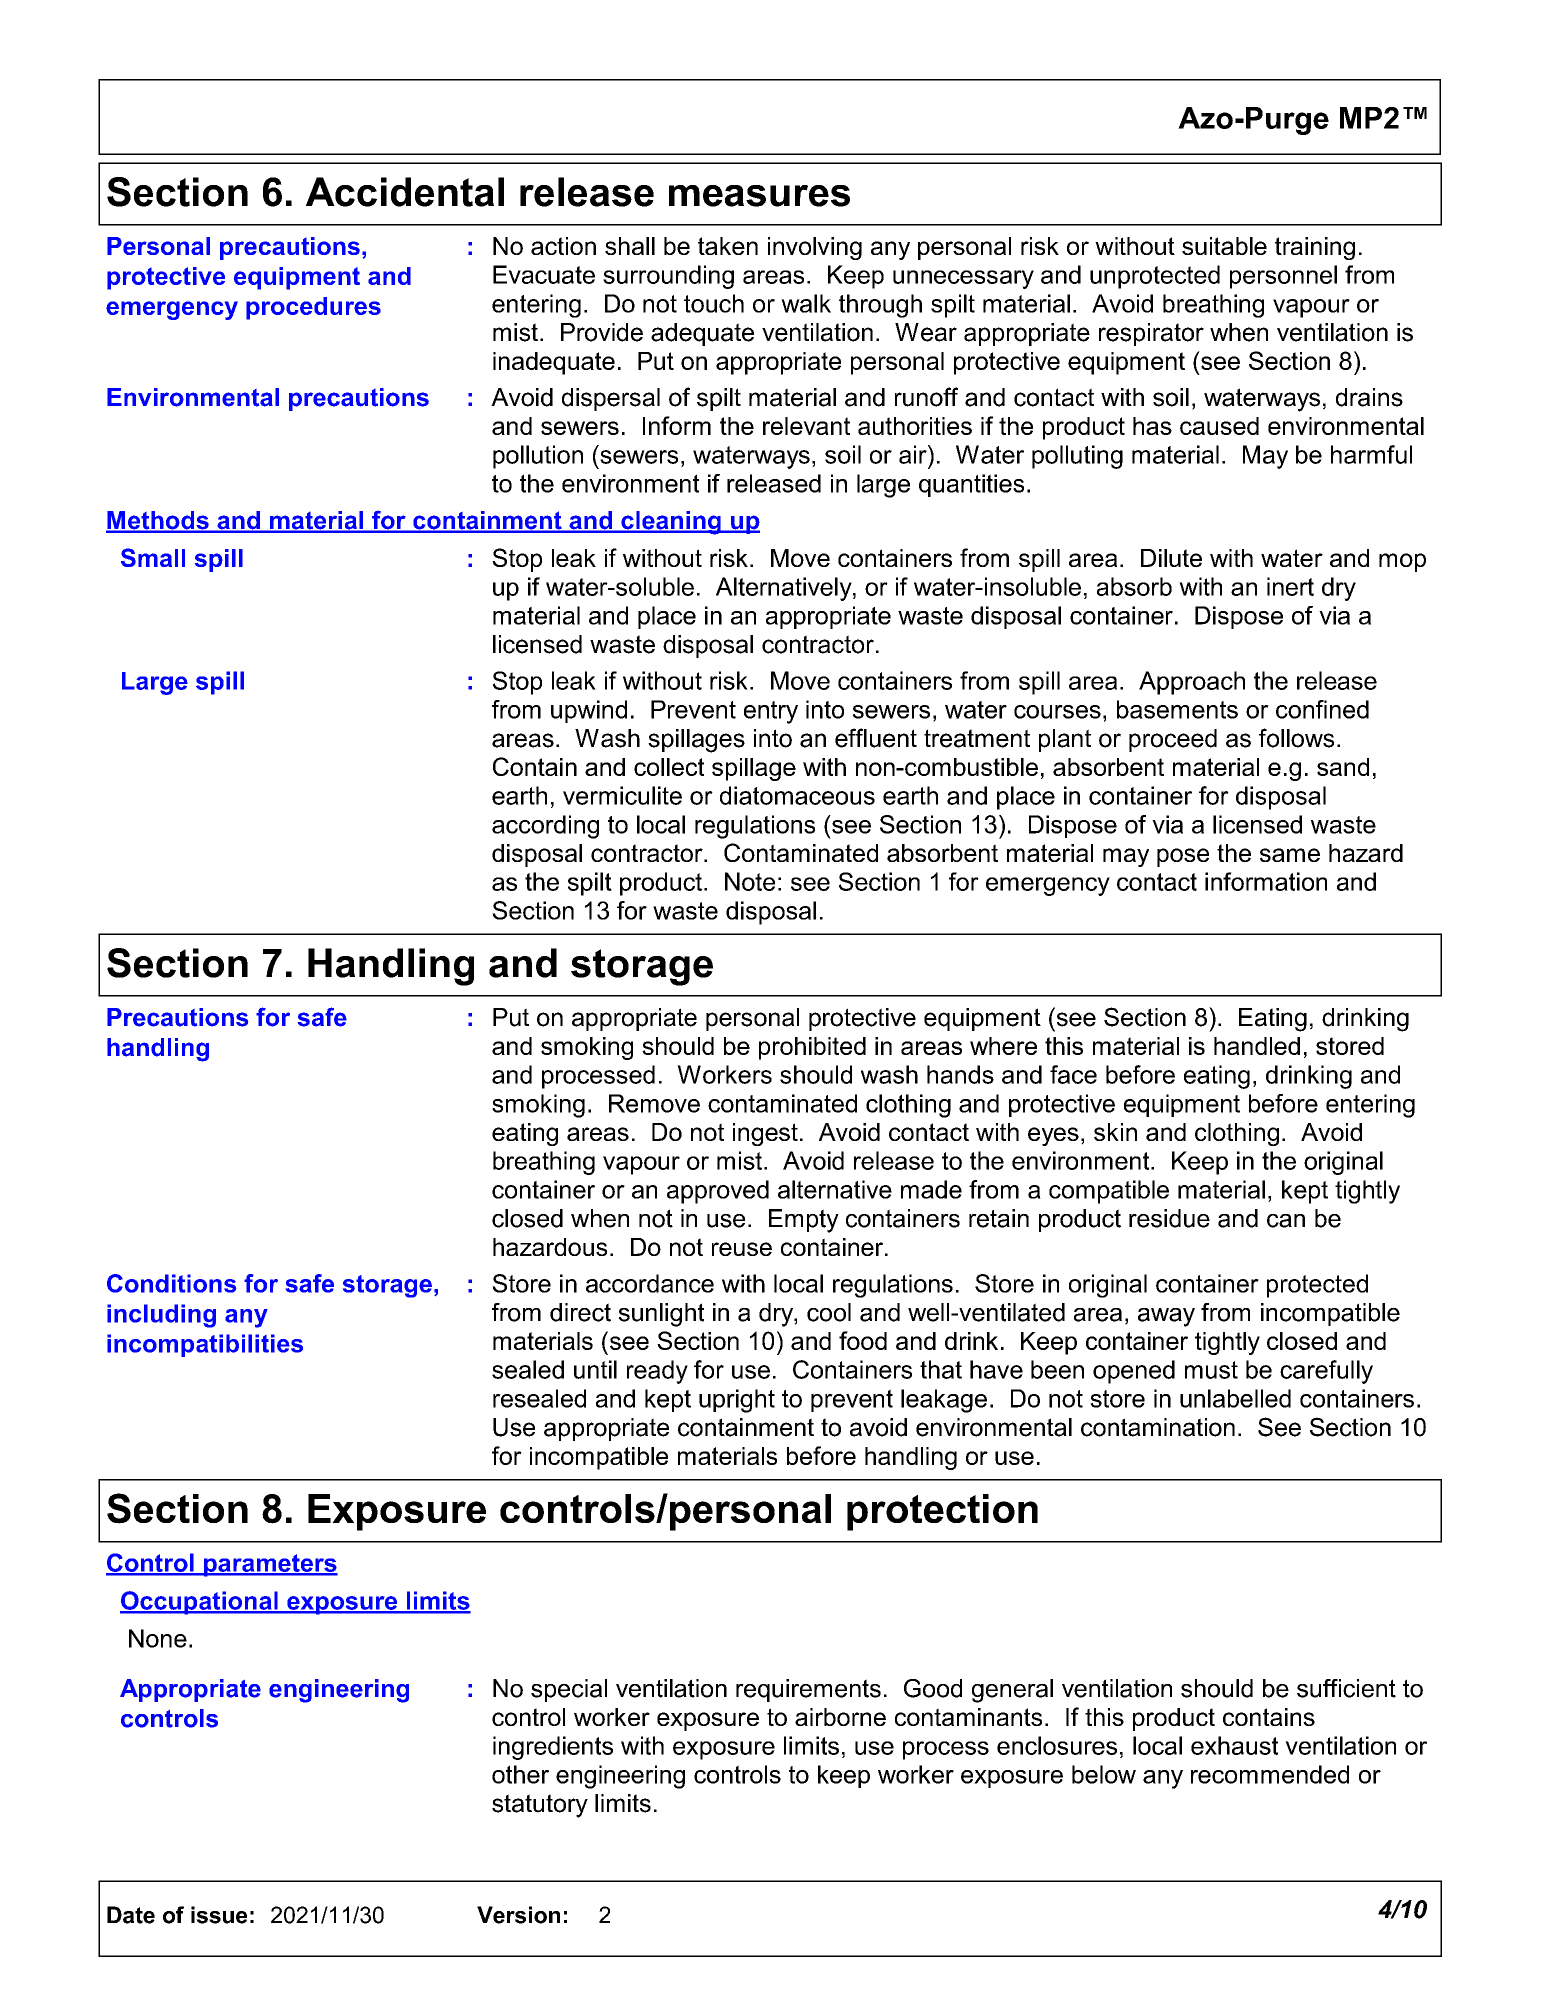 The height and width of the image is (1994, 1541). What do you see at coordinates (1296, 738) in the image?
I see `follows` at bounding box center [1296, 738].
